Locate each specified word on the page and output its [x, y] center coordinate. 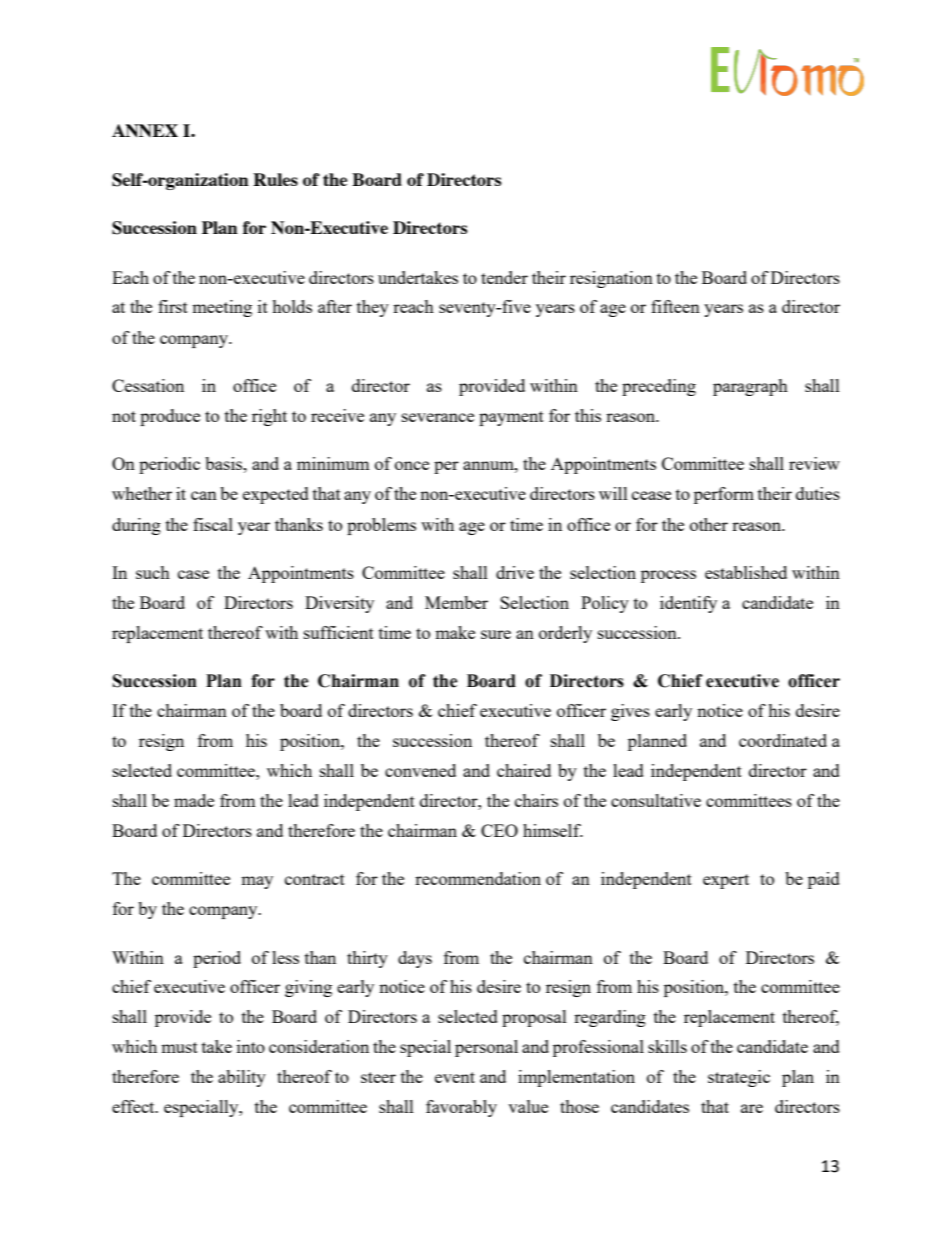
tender [504, 277]
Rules [275, 179]
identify [688, 604]
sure [496, 634]
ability [242, 1078]
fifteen [675, 306]
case [193, 574]
